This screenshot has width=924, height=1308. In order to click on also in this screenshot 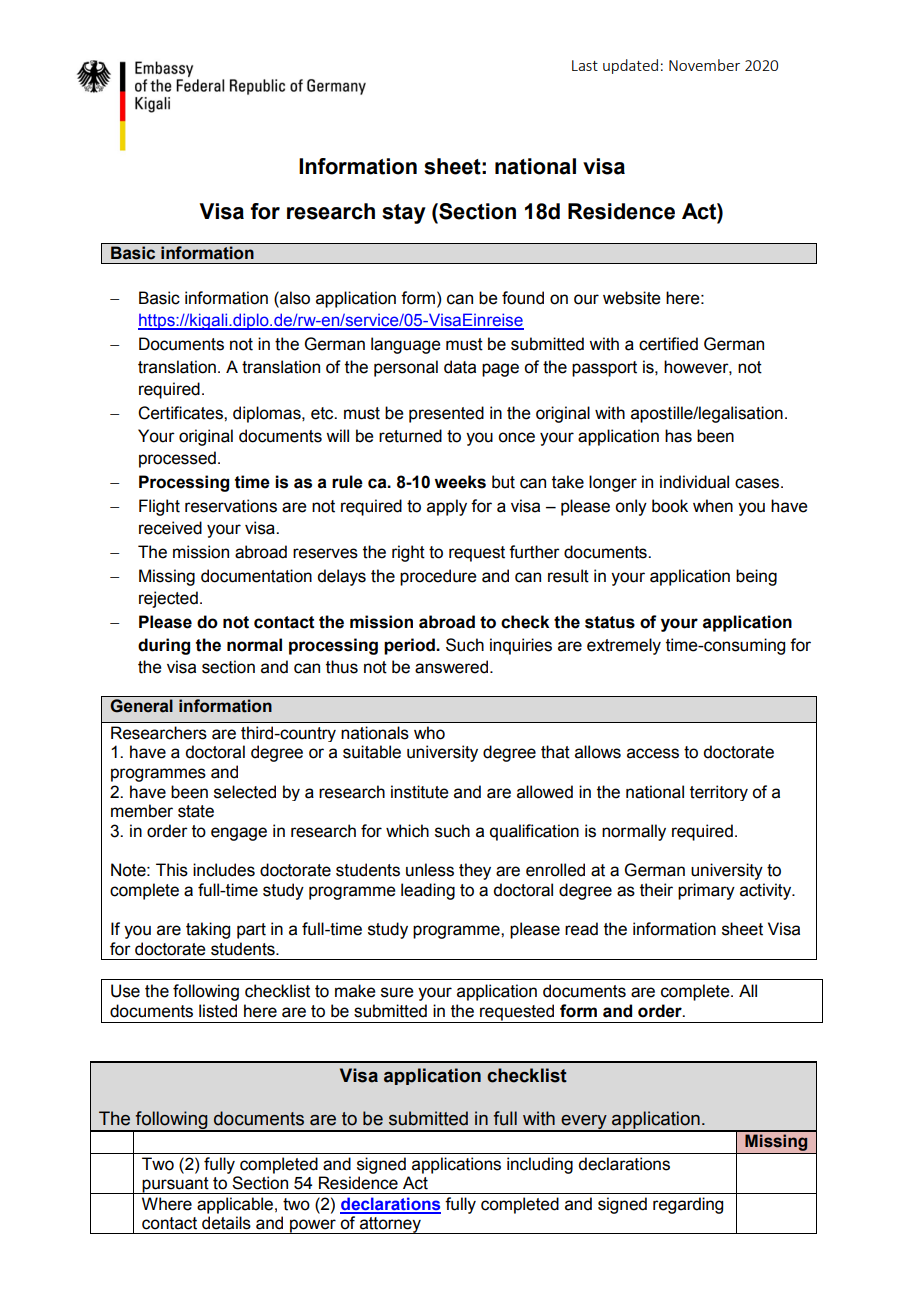, I will do `click(294, 298)`.
